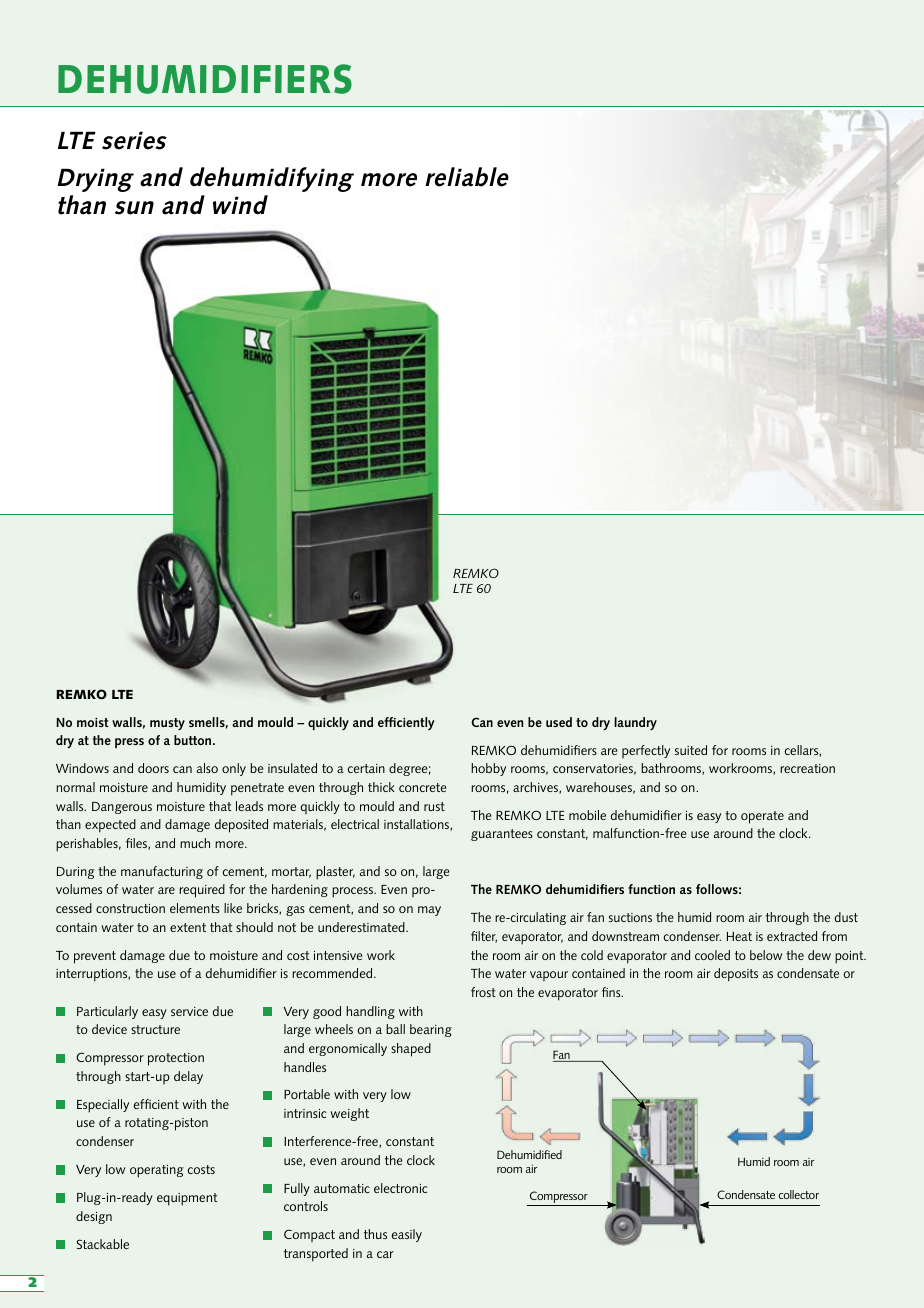 This screenshot has width=924, height=1308. I want to click on frost, so click(483, 992).
